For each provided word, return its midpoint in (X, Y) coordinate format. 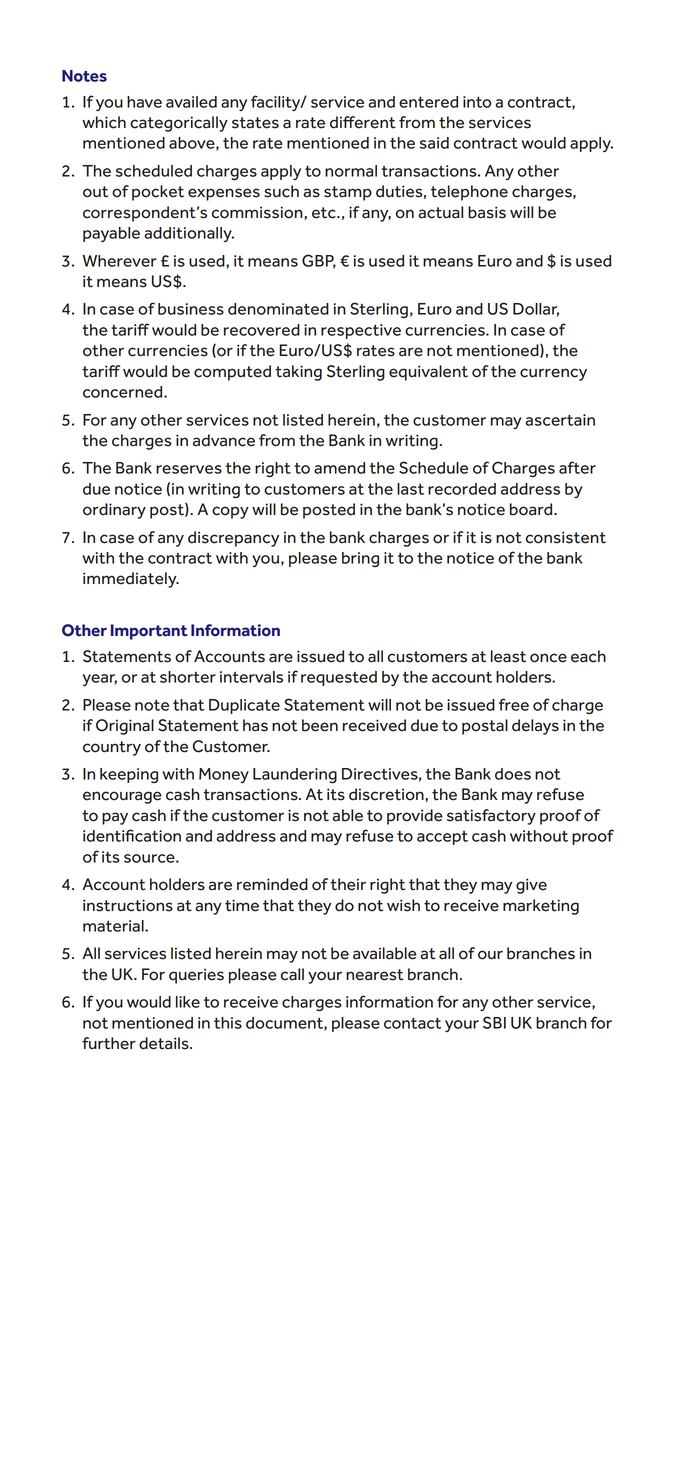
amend (339, 468)
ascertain (560, 420)
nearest (375, 975)
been (320, 725)
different (363, 122)
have (144, 102)
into (477, 102)
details (165, 1043)
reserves (189, 469)
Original (125, 727)
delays (535, 727)
